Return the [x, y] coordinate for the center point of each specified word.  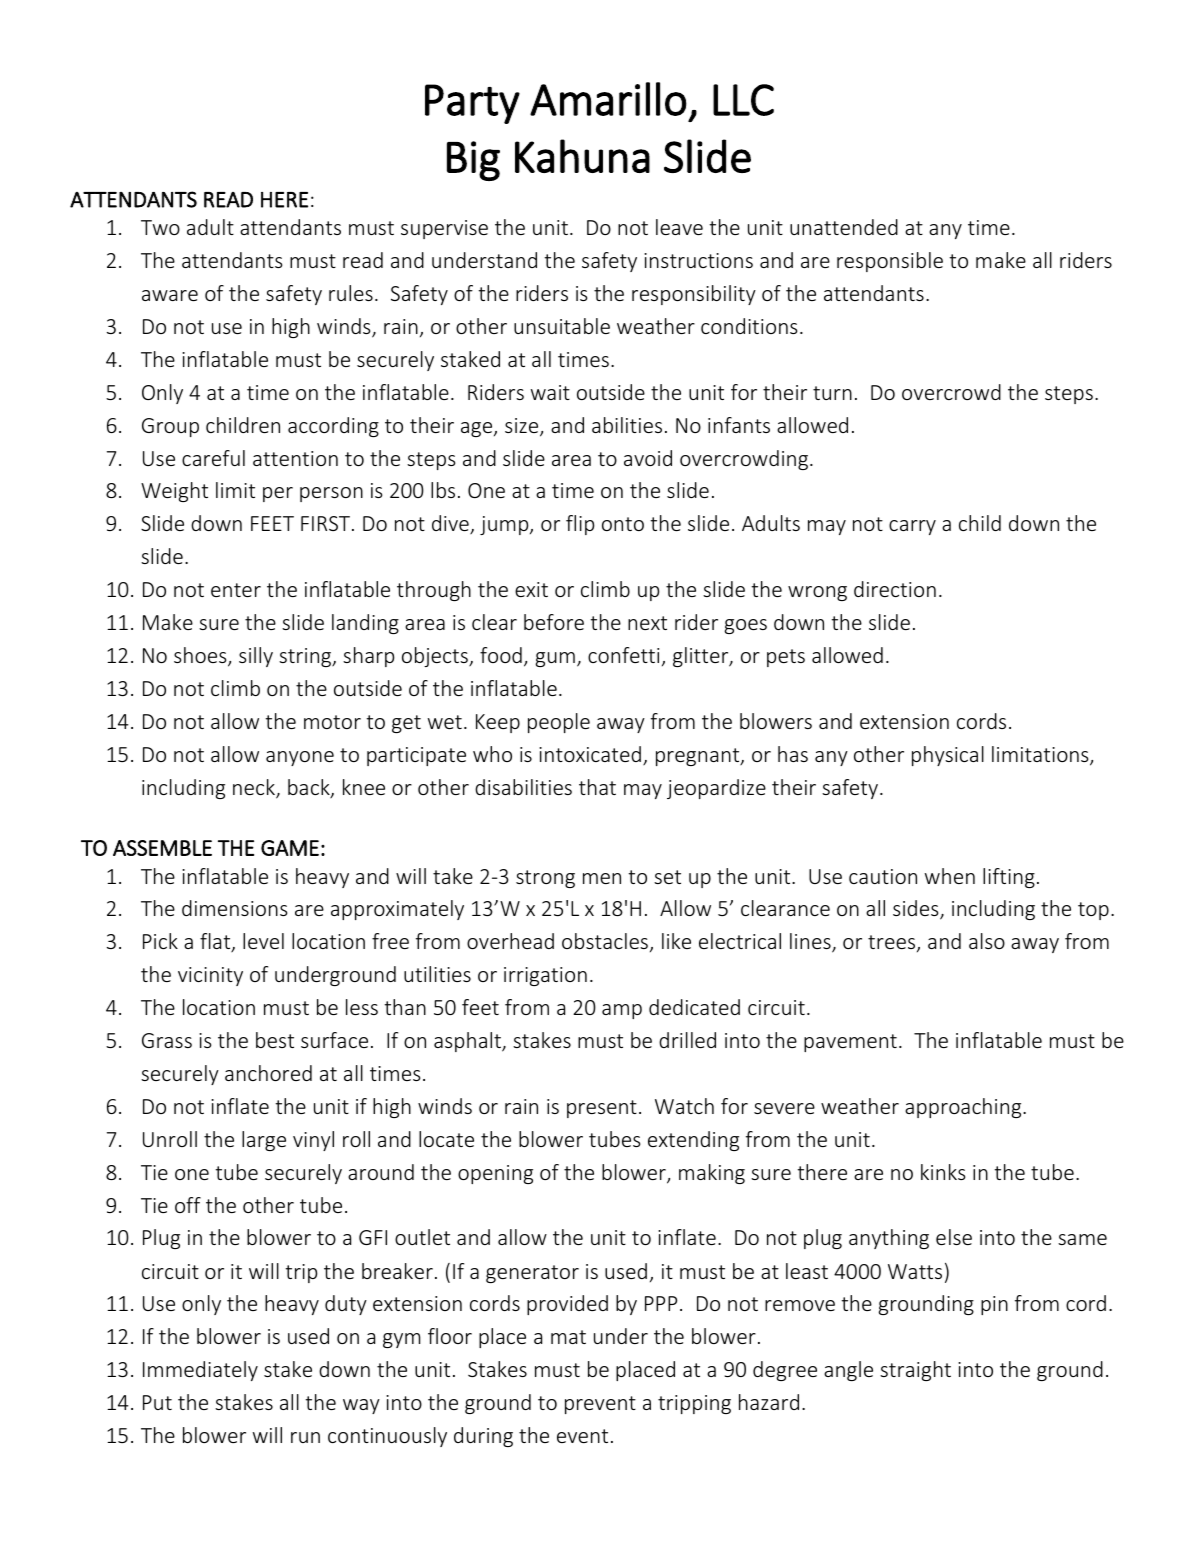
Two [160, 227]
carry [912, 527]
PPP [661, 1303]
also [987, 941]
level [263, 941]
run [305, 1437]
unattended [844, 227]
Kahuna [582, 156]
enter [236, 590]
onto [623, 524]
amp [622, 1011]
